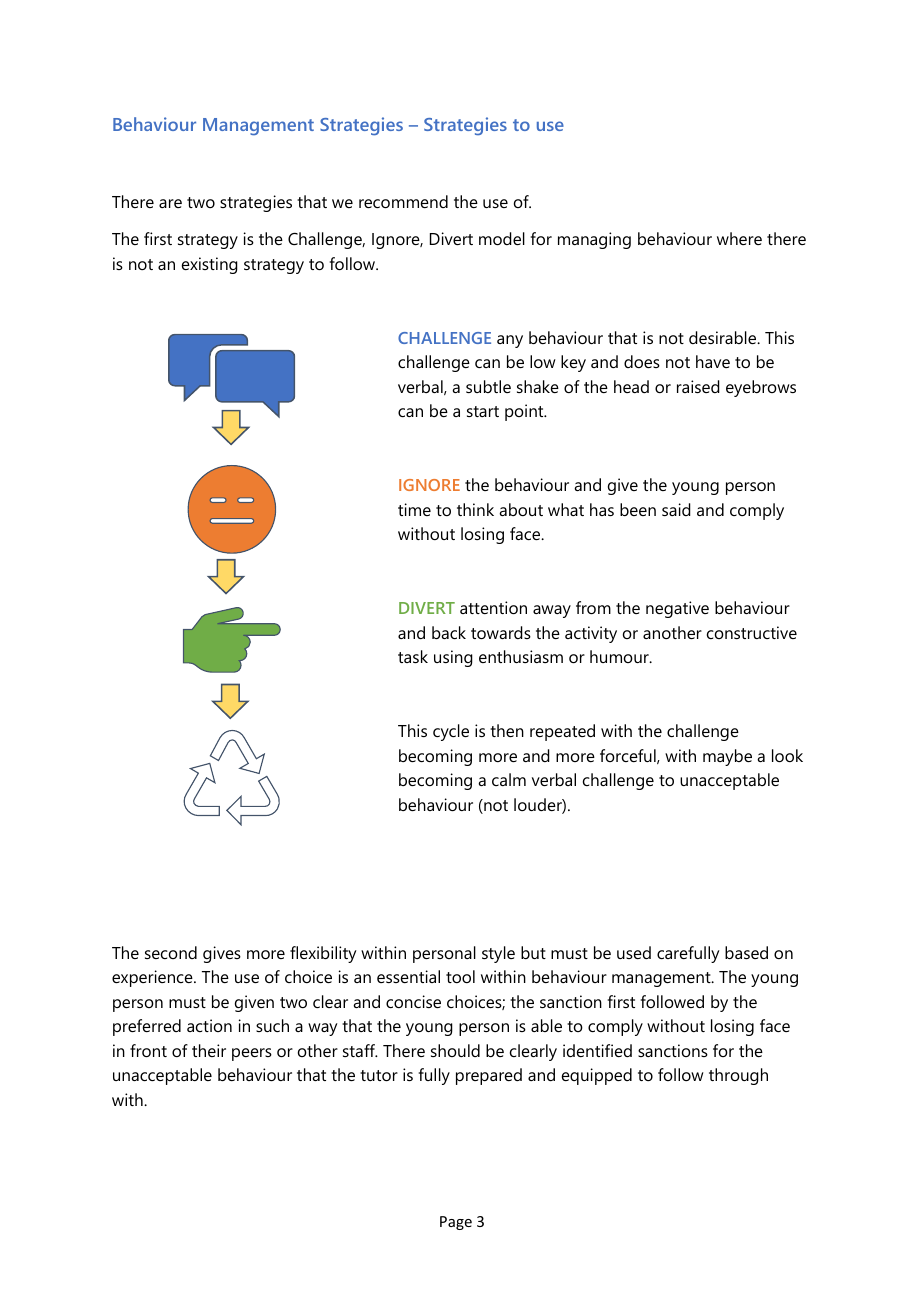  I want to click on maybe, so click(727, 757).
